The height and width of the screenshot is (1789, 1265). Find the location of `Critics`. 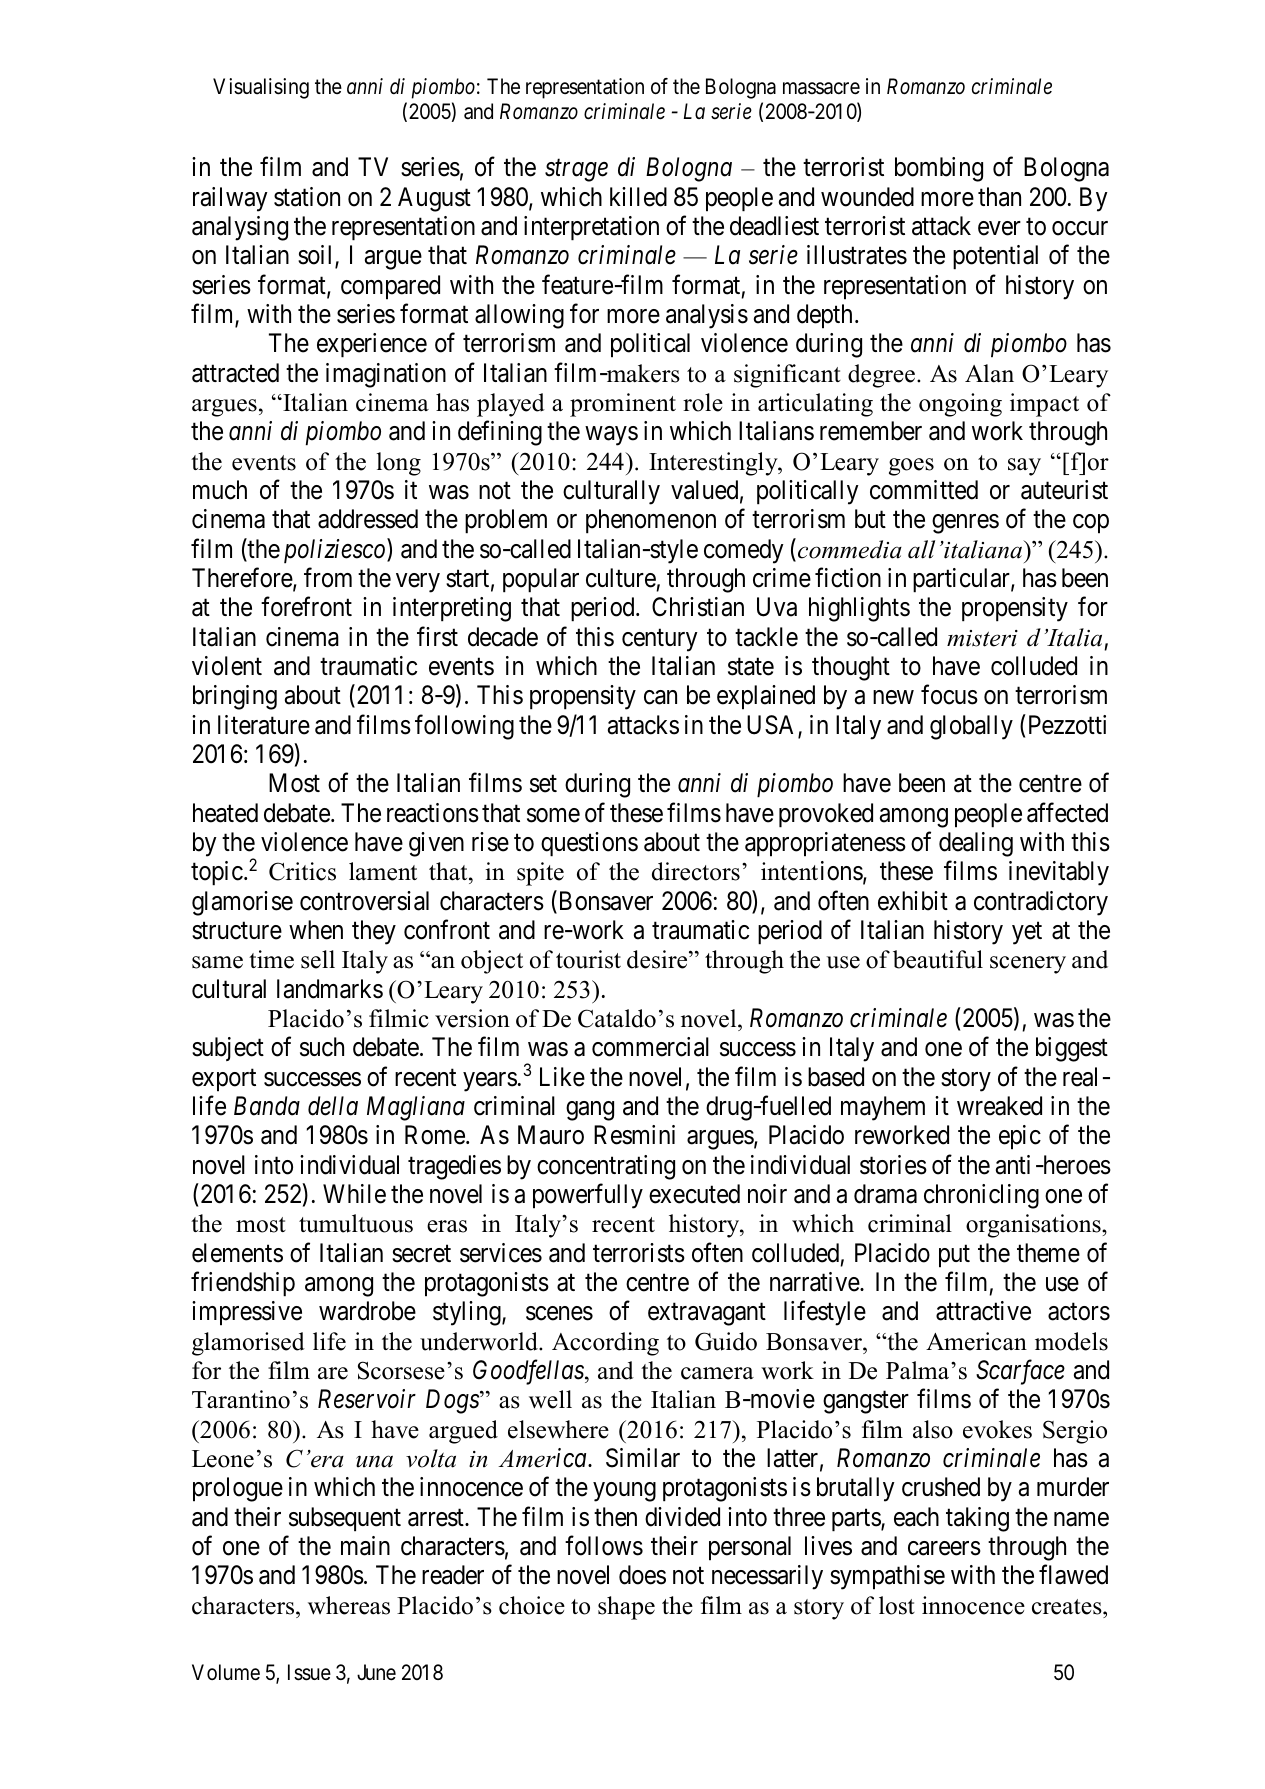

Critics is located at coordinates (302, 871).
